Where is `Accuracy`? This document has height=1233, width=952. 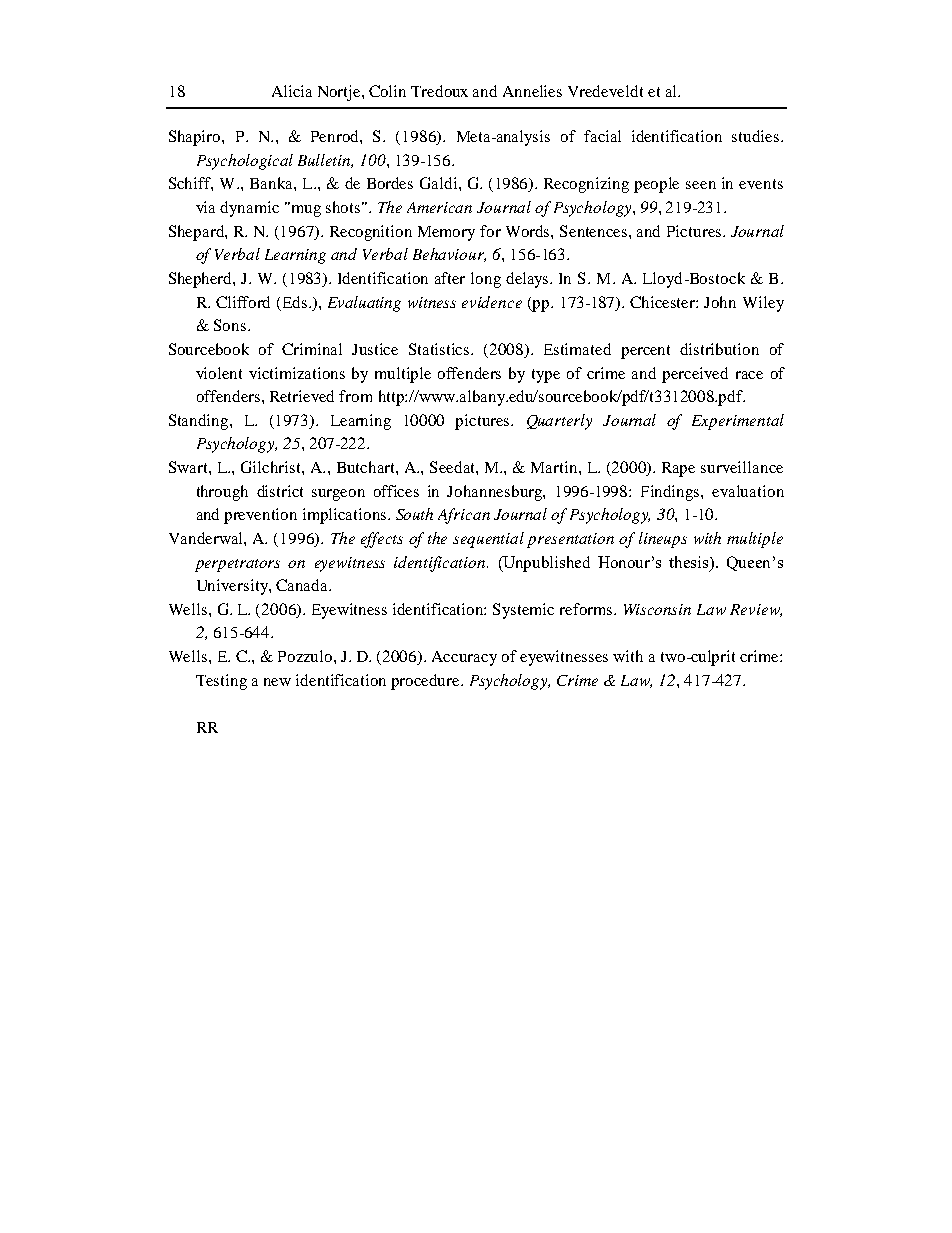 Accuracy is located at coordinates (464, 658).
